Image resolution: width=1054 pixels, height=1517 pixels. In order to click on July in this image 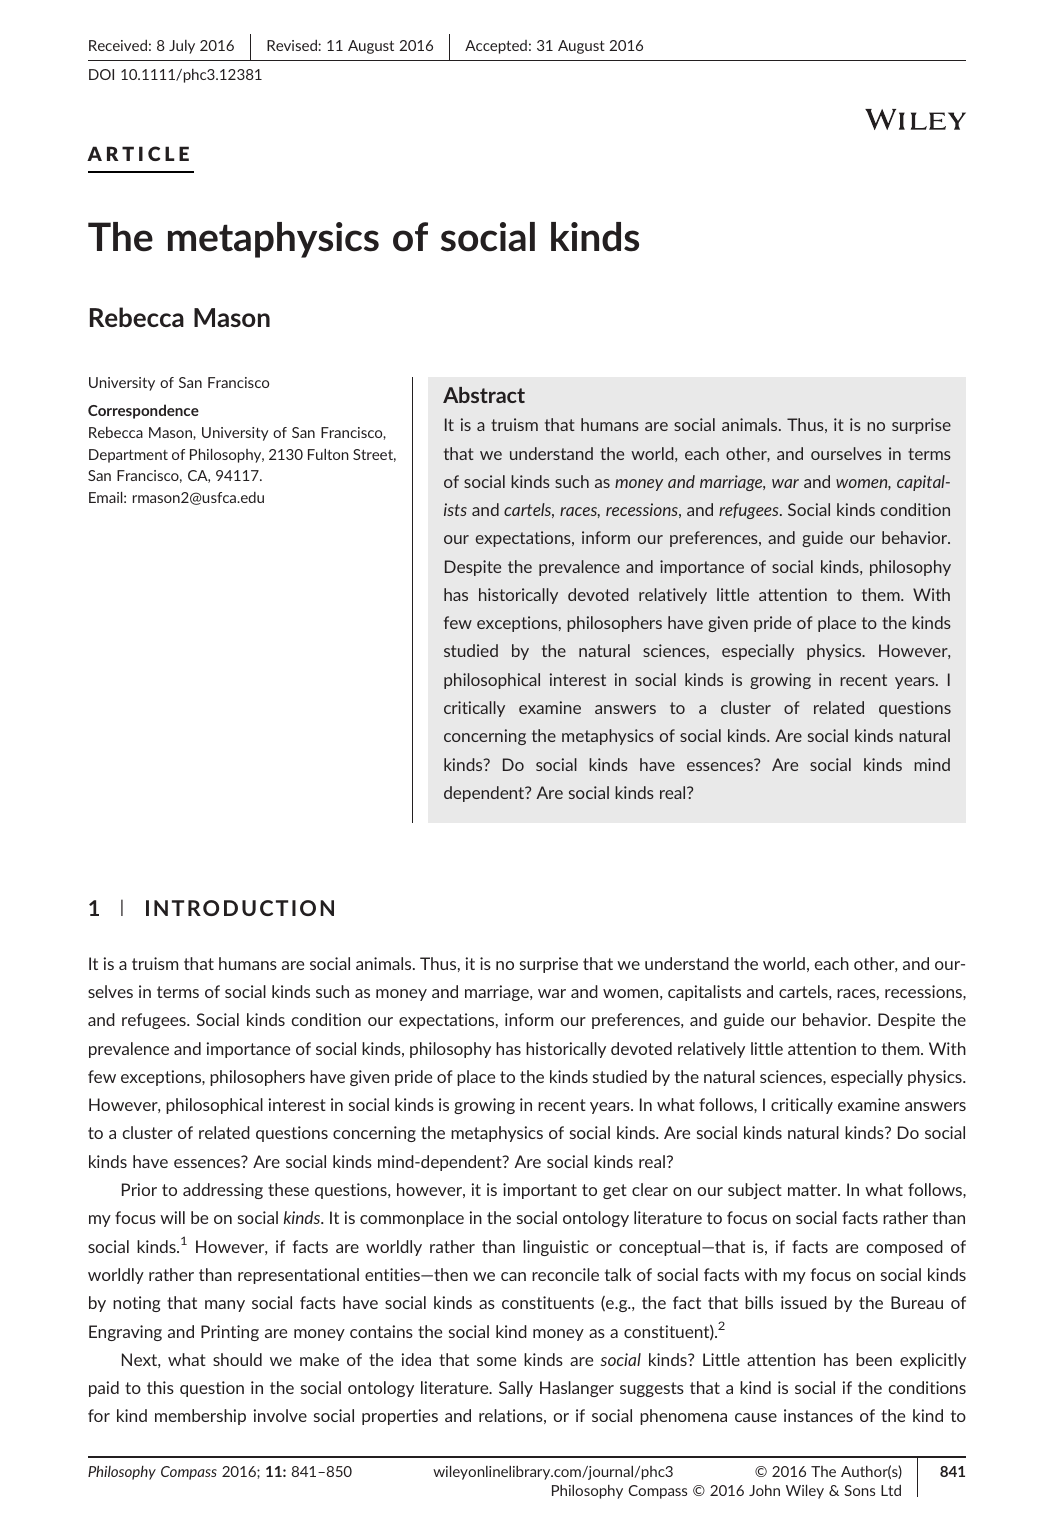, I will do `click(182, 47)`.
